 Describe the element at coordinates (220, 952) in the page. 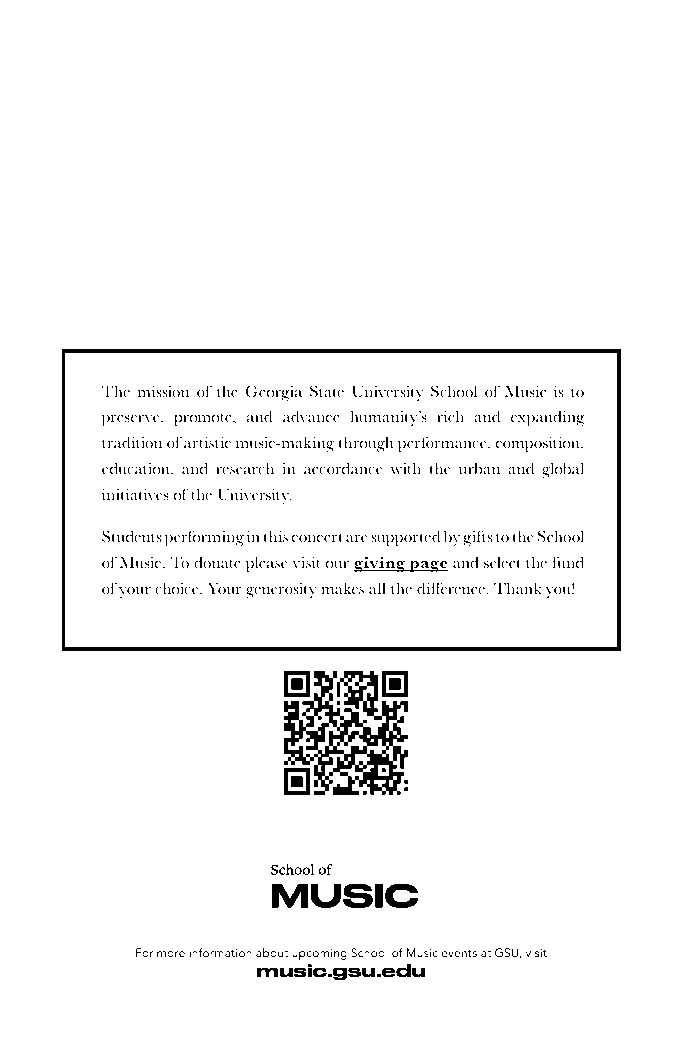

I see `information` at that location.
